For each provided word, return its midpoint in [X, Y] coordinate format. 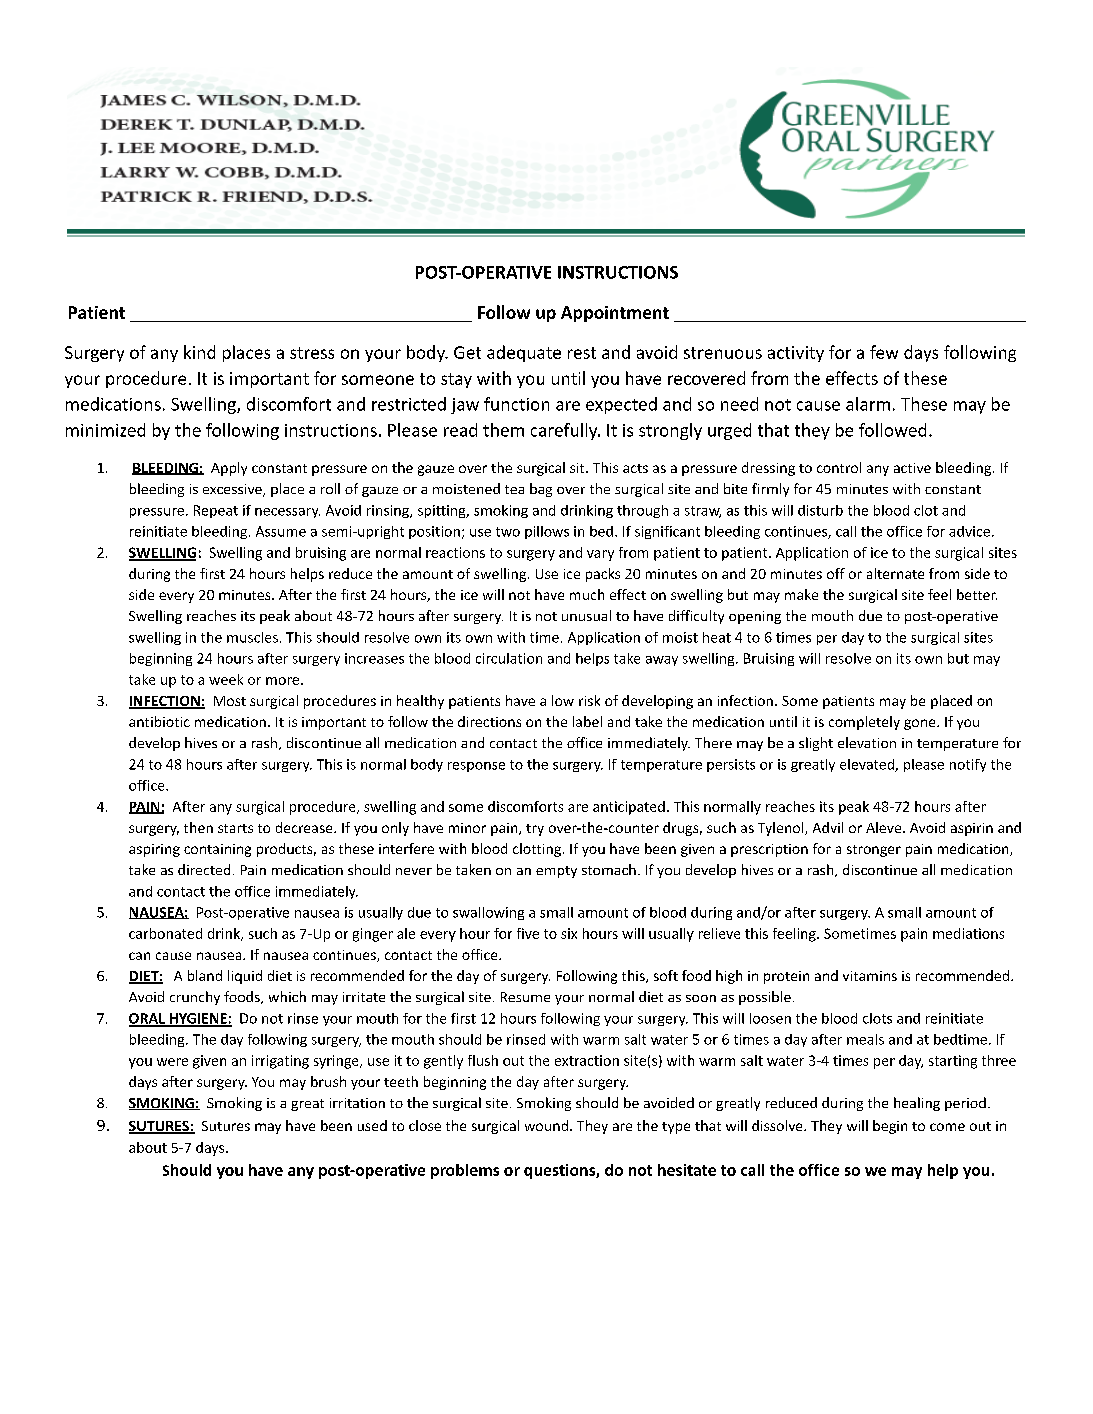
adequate [524, 353]
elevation [867, 742]
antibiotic [159, 721]
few [884, 352]
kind [199, 352]
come [947, 1127]
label [587, 721]
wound [546, 1125]
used [372, 1125]
